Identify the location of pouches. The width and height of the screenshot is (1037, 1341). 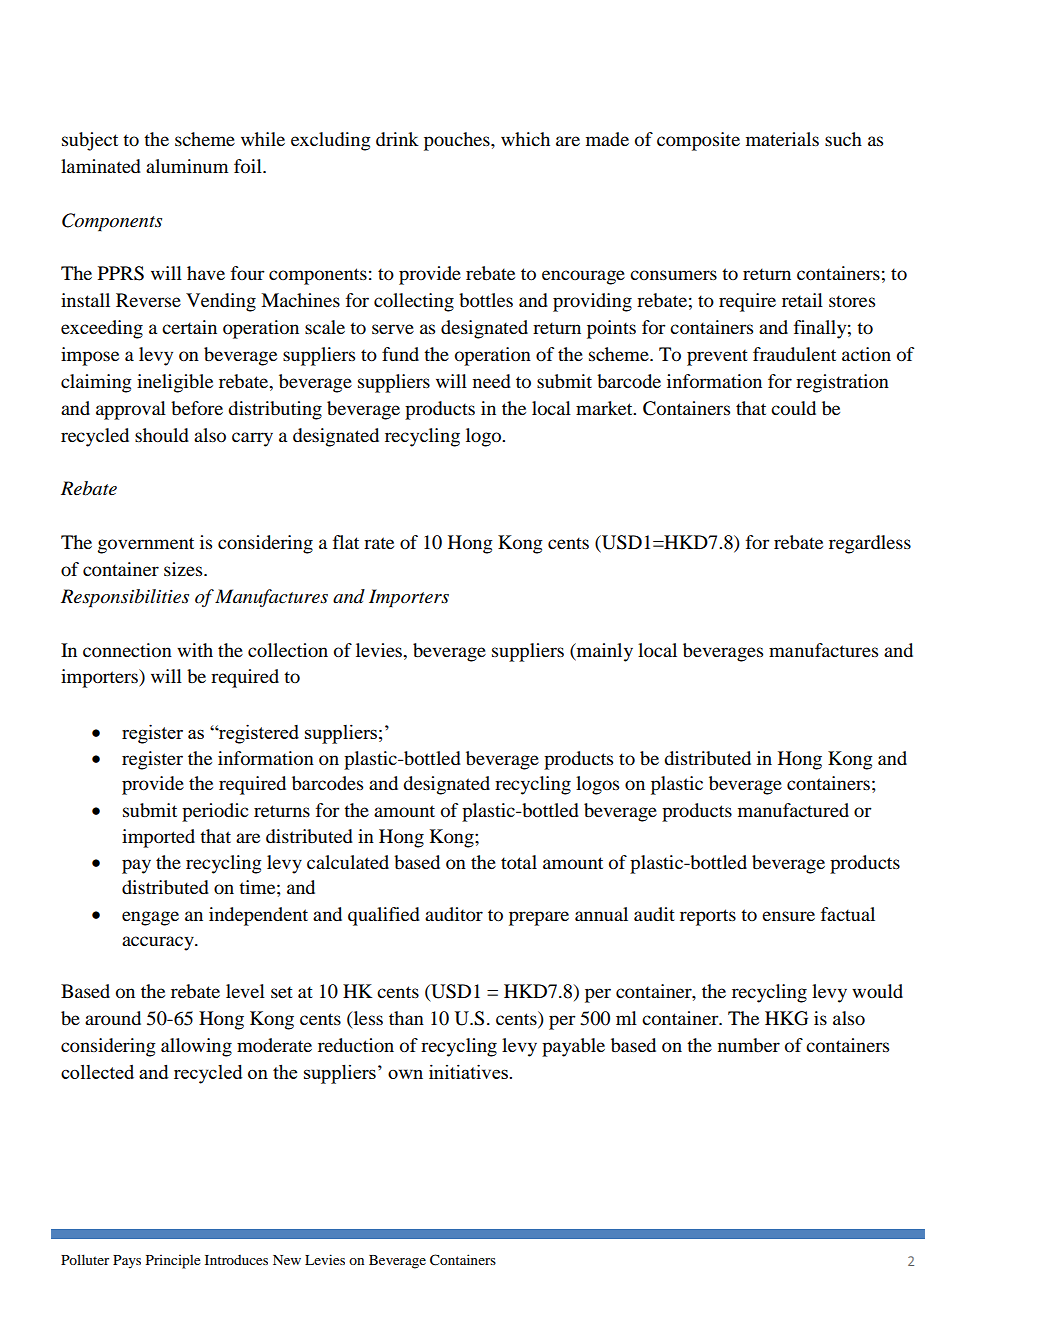
(458, 141).
